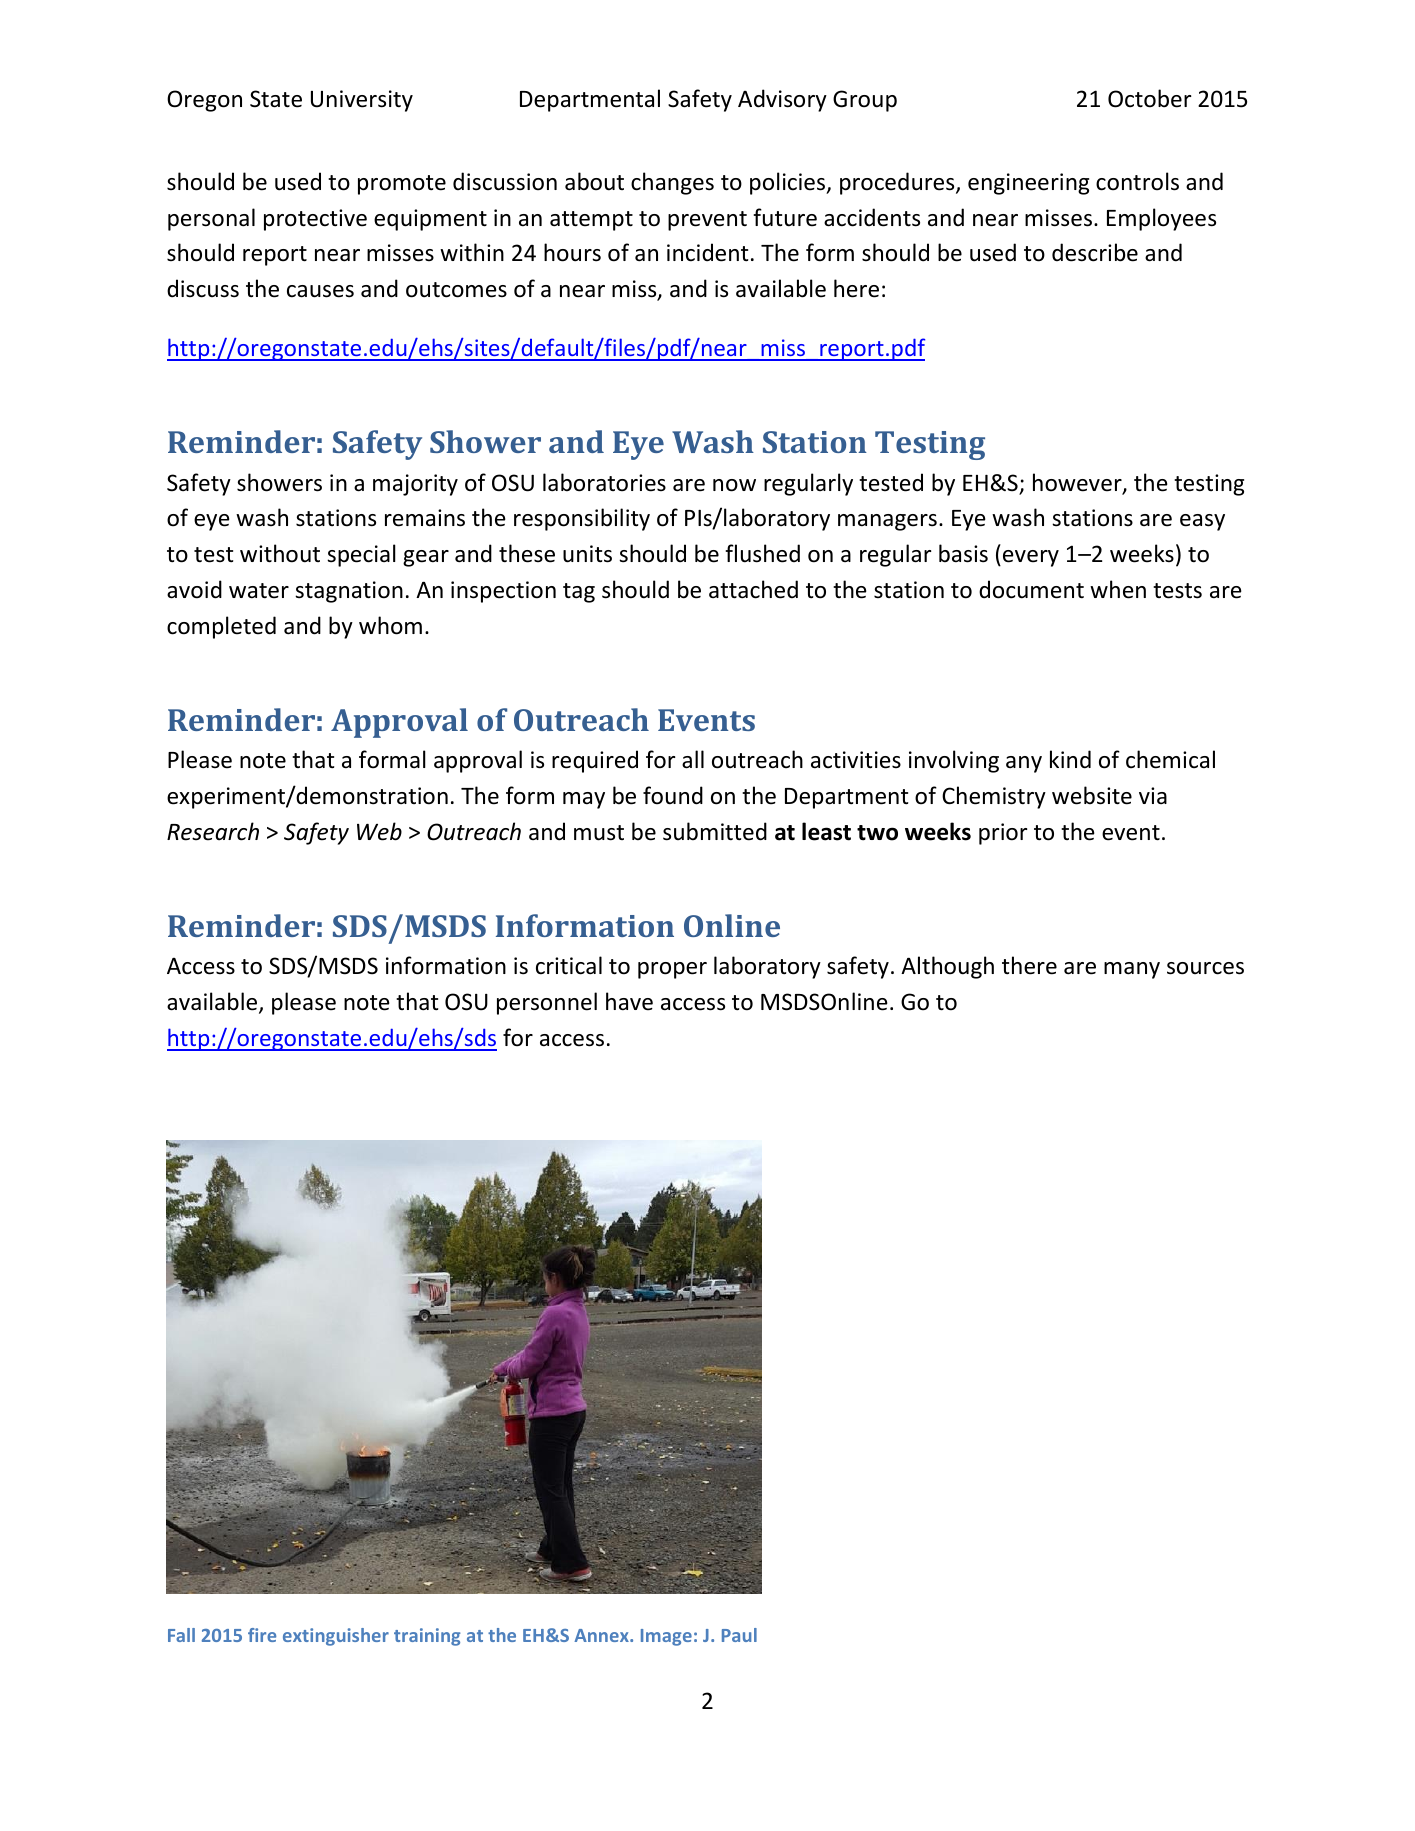 This screenshot has width=1415, height=1831. Describe the element at coordinates (336, 1637) in the screenshot. I see `extinguisher` at that location.
